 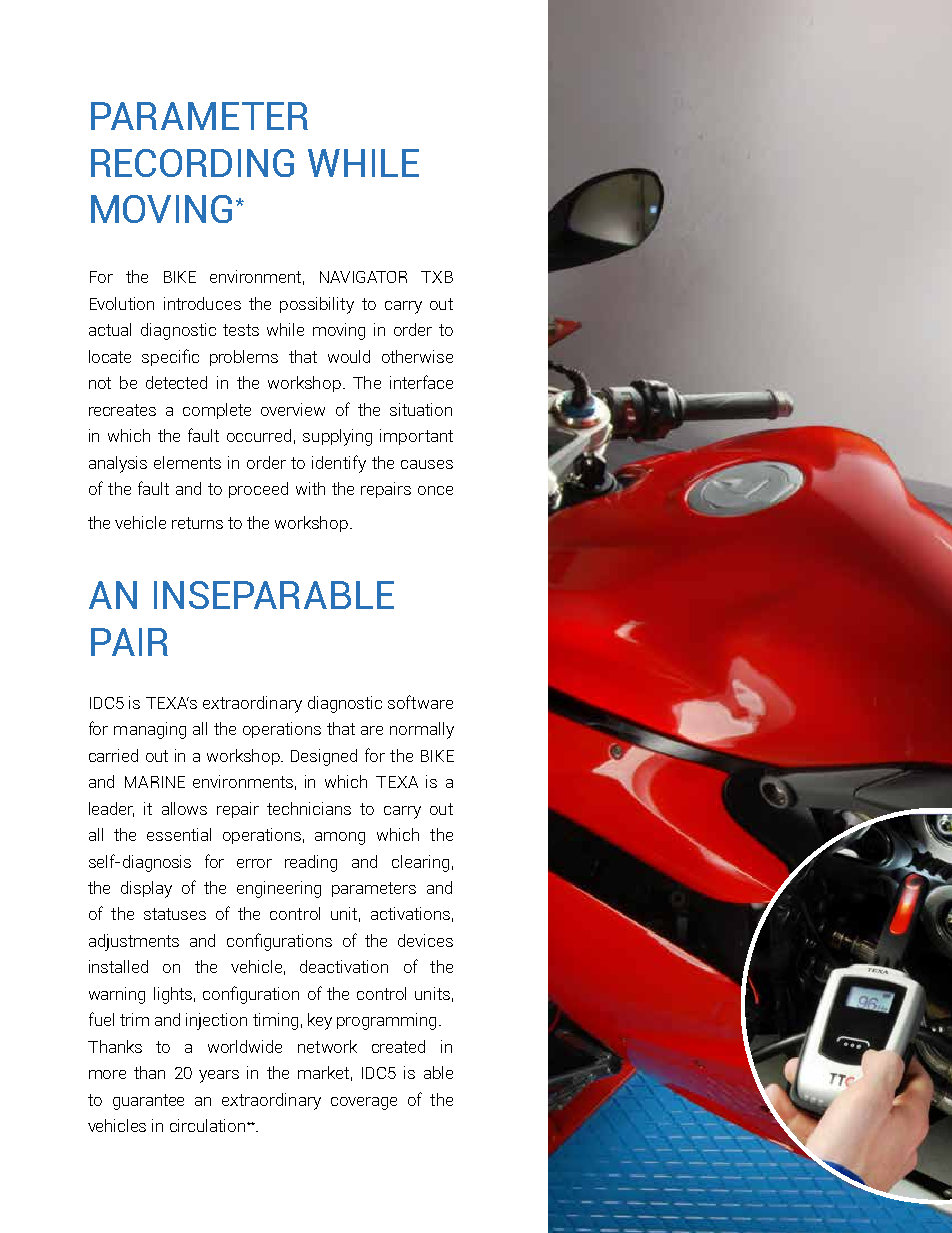 What do you see at coordinates (148, 1102) in the image?
I see `guarantee` at bounding box center [148, 1102].
